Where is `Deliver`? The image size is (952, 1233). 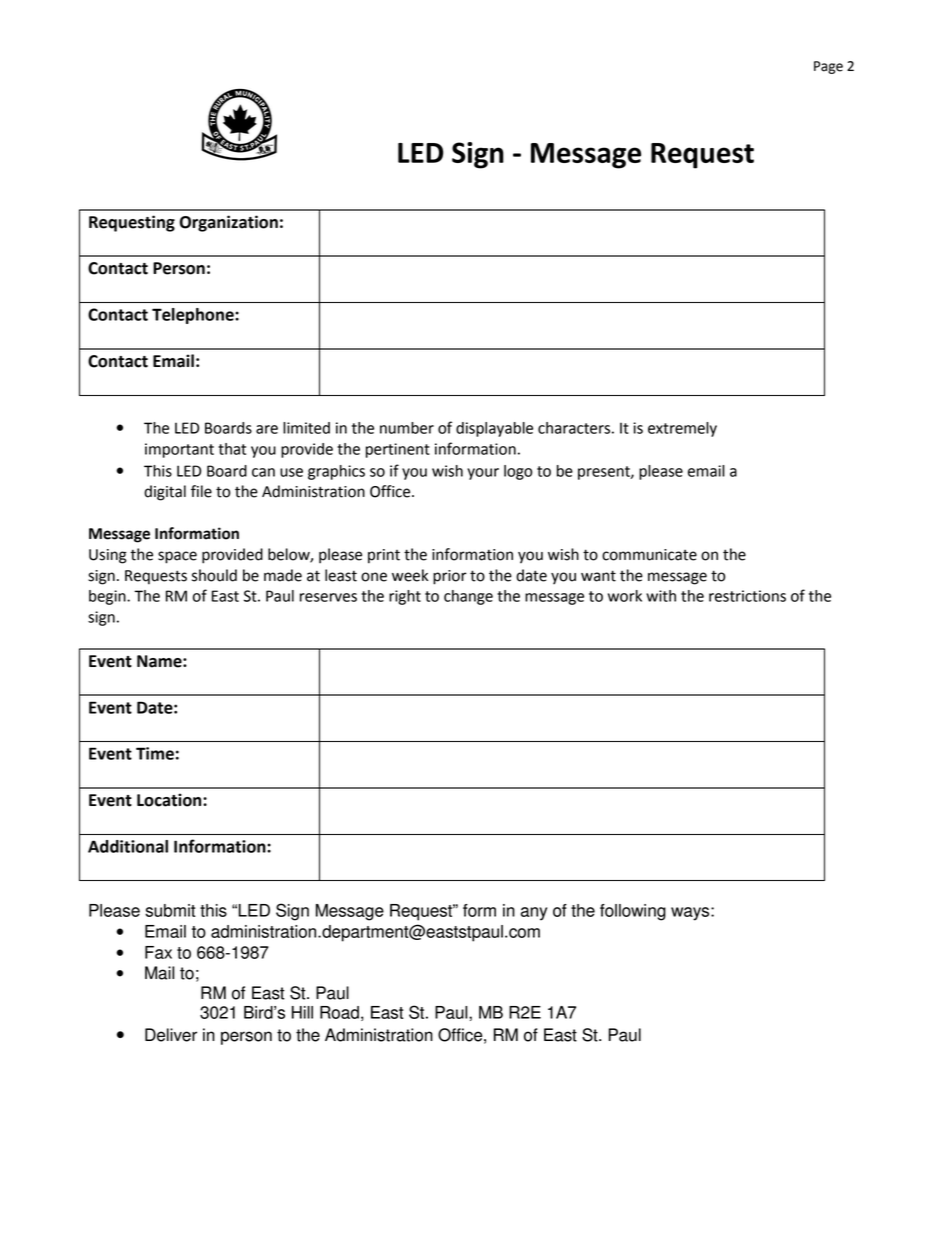
Deliver is located at coordinates (171, 1035).
